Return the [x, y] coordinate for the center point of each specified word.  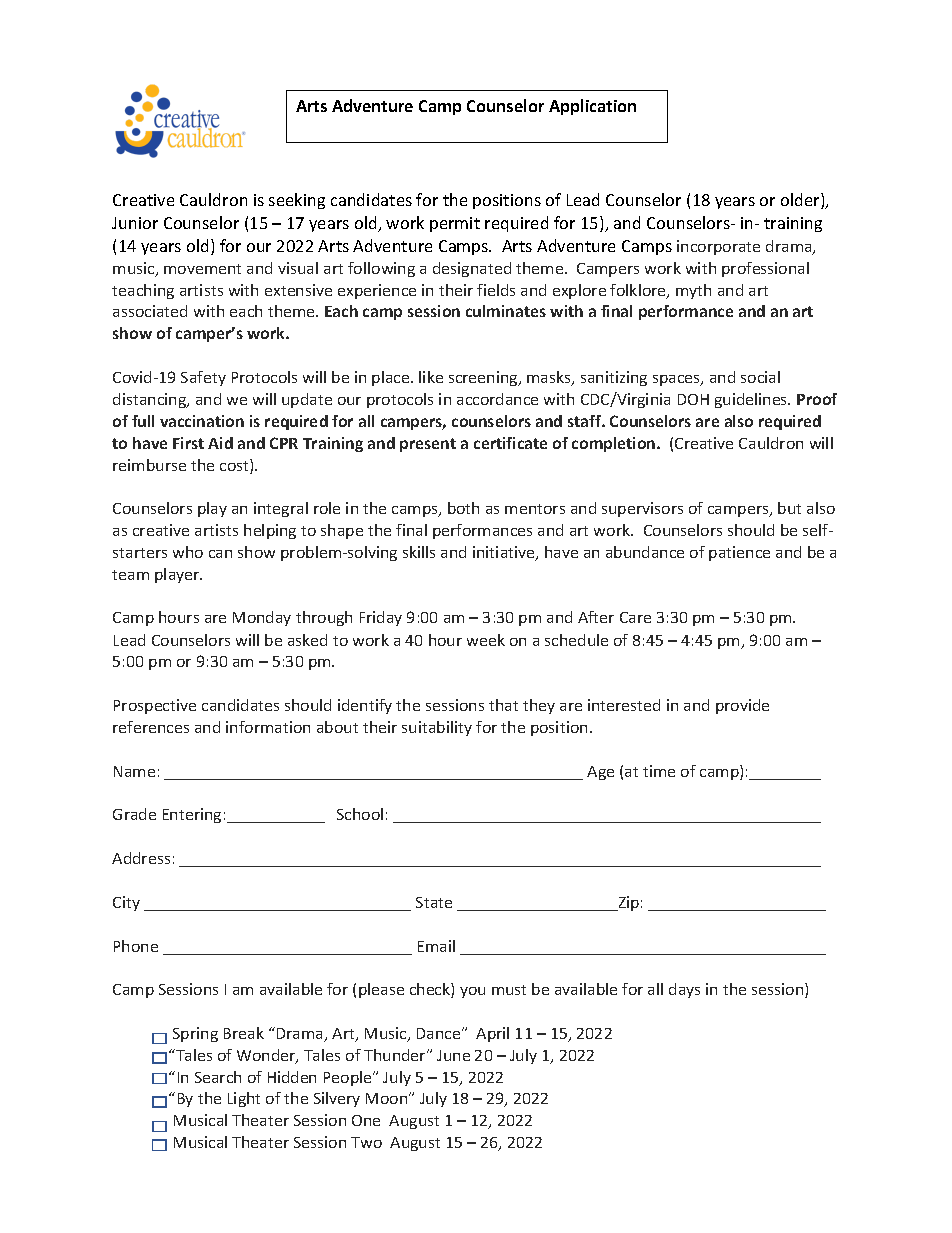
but [789, 508]
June [453, 1055]
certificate [510, 443]
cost [235, 466]
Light [244, 1099]
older [801, 201]
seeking [297, 201]
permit [455, 224]
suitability [437, 728]
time [659, 771]
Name [134, 771]
